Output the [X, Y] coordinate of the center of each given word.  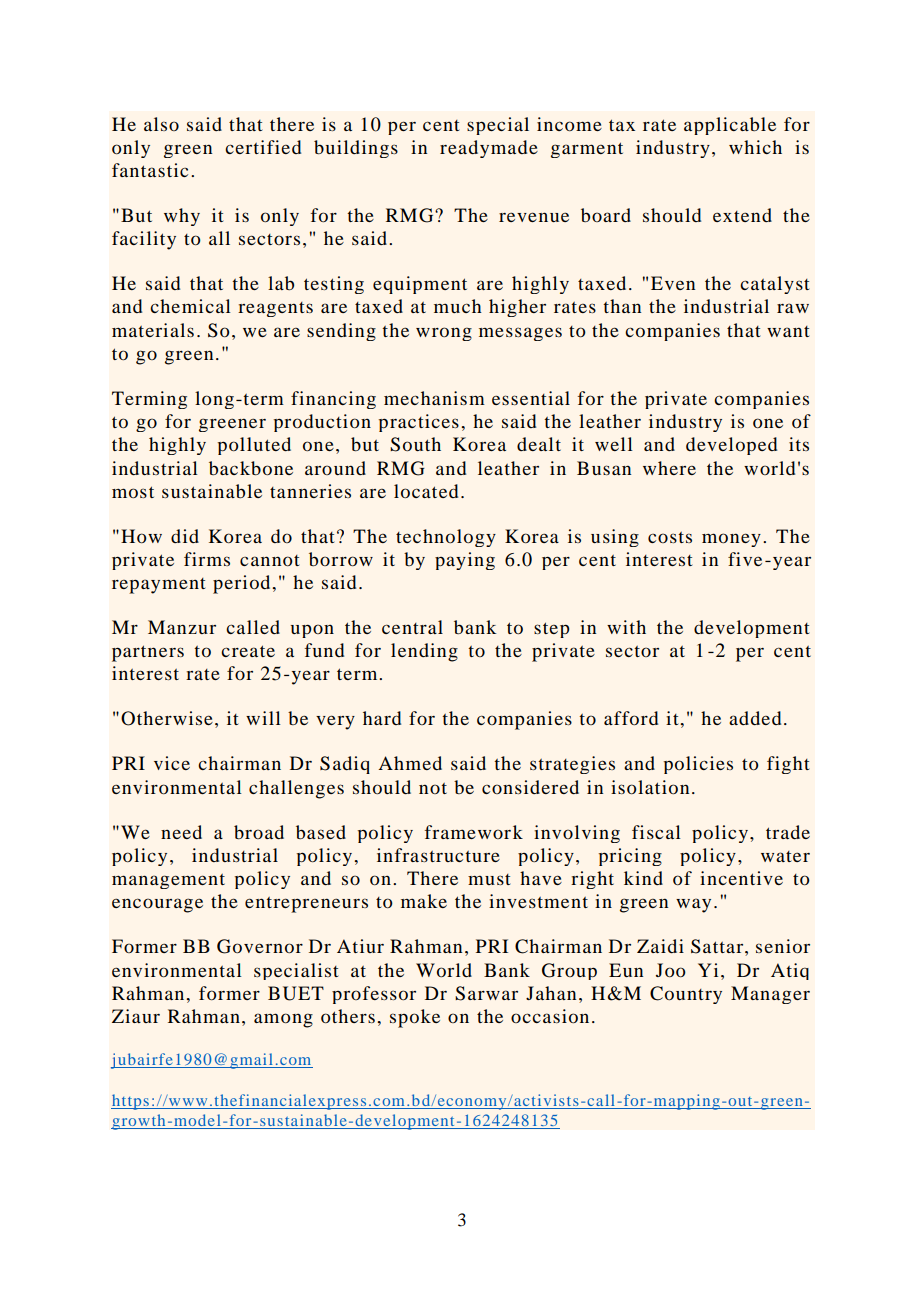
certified [263, 147]
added [755, 718]
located [426, 491]
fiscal [656, 832]
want [788, 331]
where [669, 468]
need [181, 832]
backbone [251, 468]
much [458, 306]
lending [424, 652]
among [283, 1020]
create [248, 651]
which [755, 147]
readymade [489, 149]
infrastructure [438, 855]
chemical [190, 306]
